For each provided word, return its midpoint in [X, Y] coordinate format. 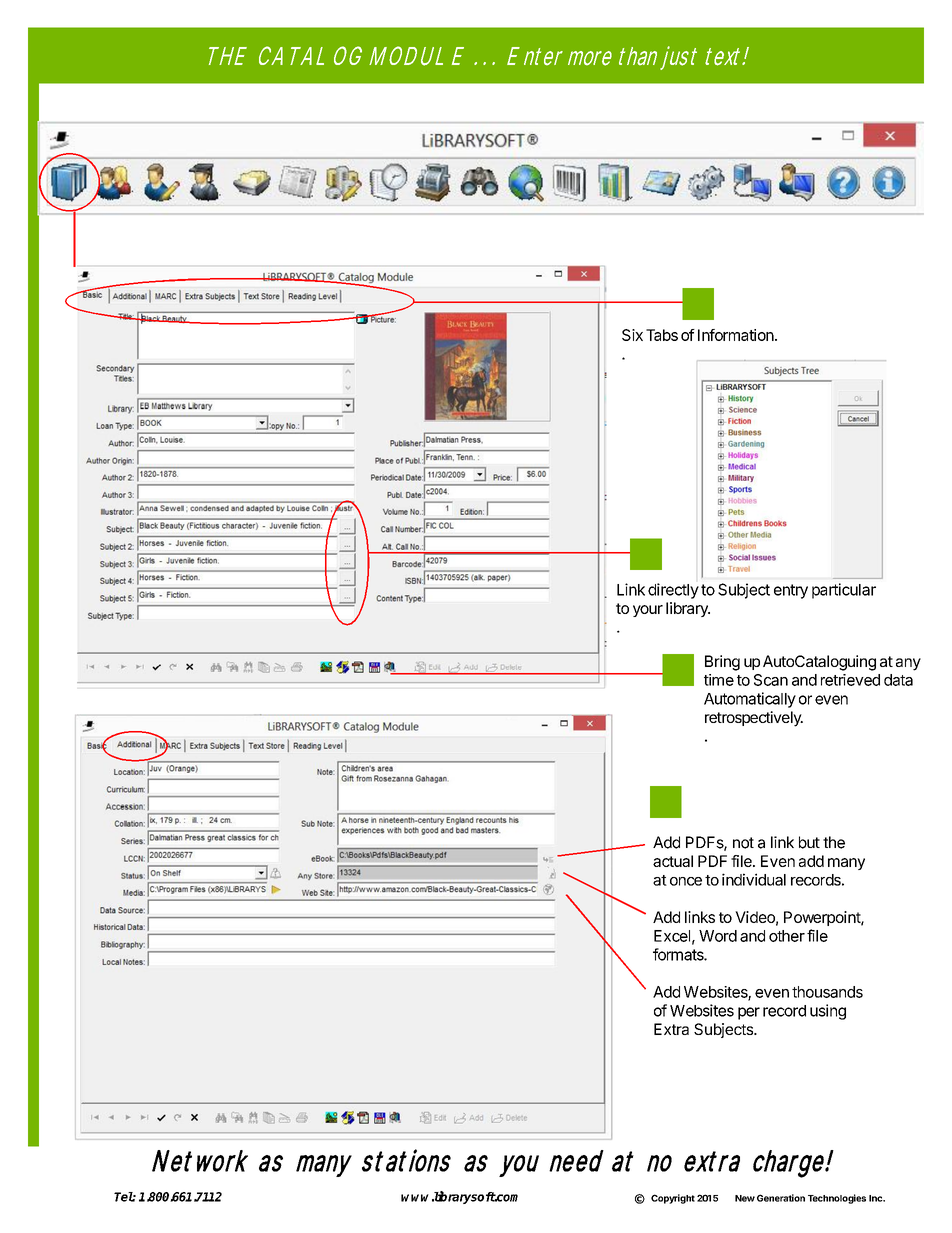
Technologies [837, 1199]
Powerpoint [823, 918]
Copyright [673, 1199]
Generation [781, 1198]
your [648, 611]
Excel [672, 936]
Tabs [662, 335]
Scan [771, 680]
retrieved [850, 680]
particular [844, 591]
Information [736, 335]
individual [754, 879]
